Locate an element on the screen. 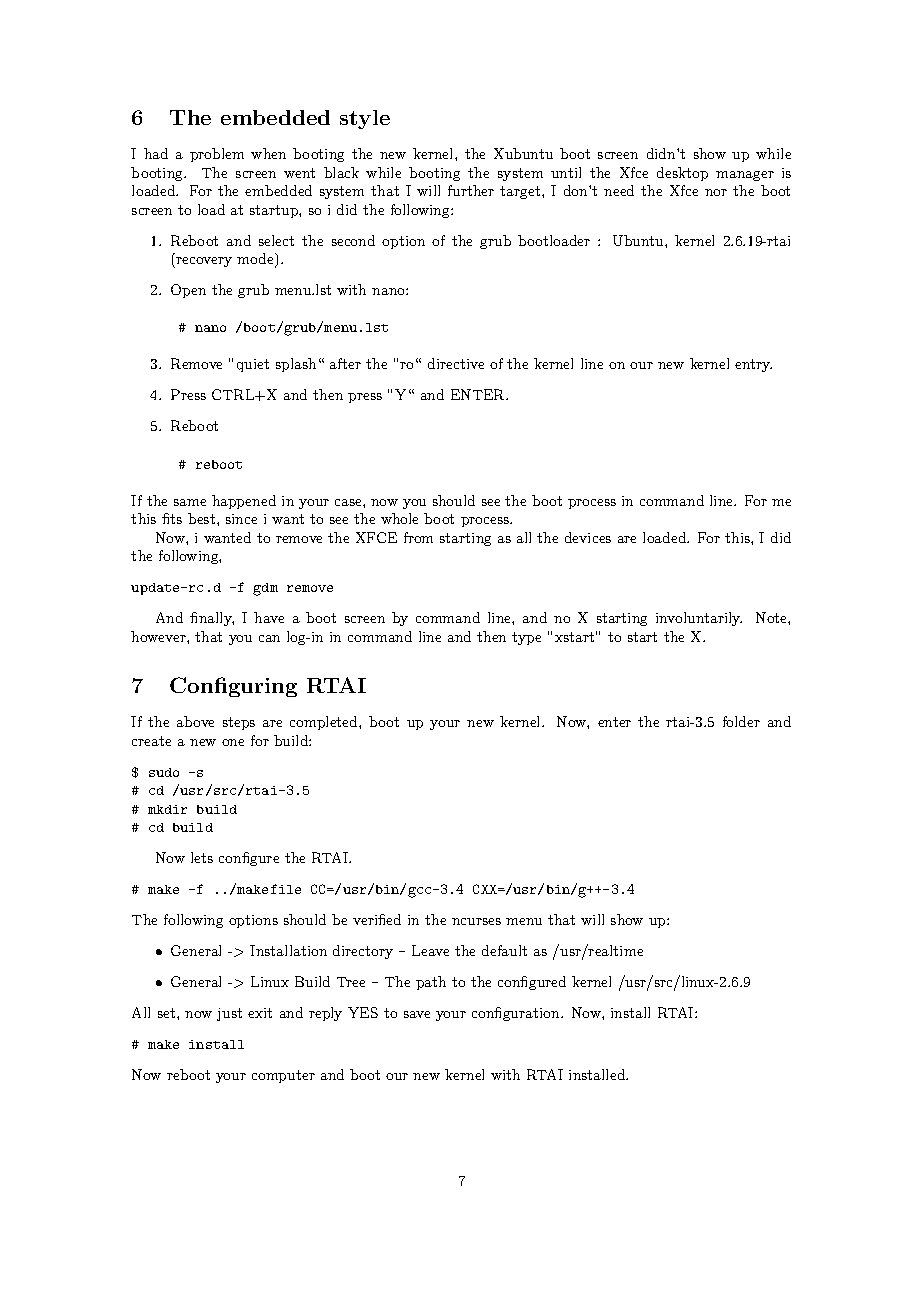  folder is located at coordinates (741, 721).
